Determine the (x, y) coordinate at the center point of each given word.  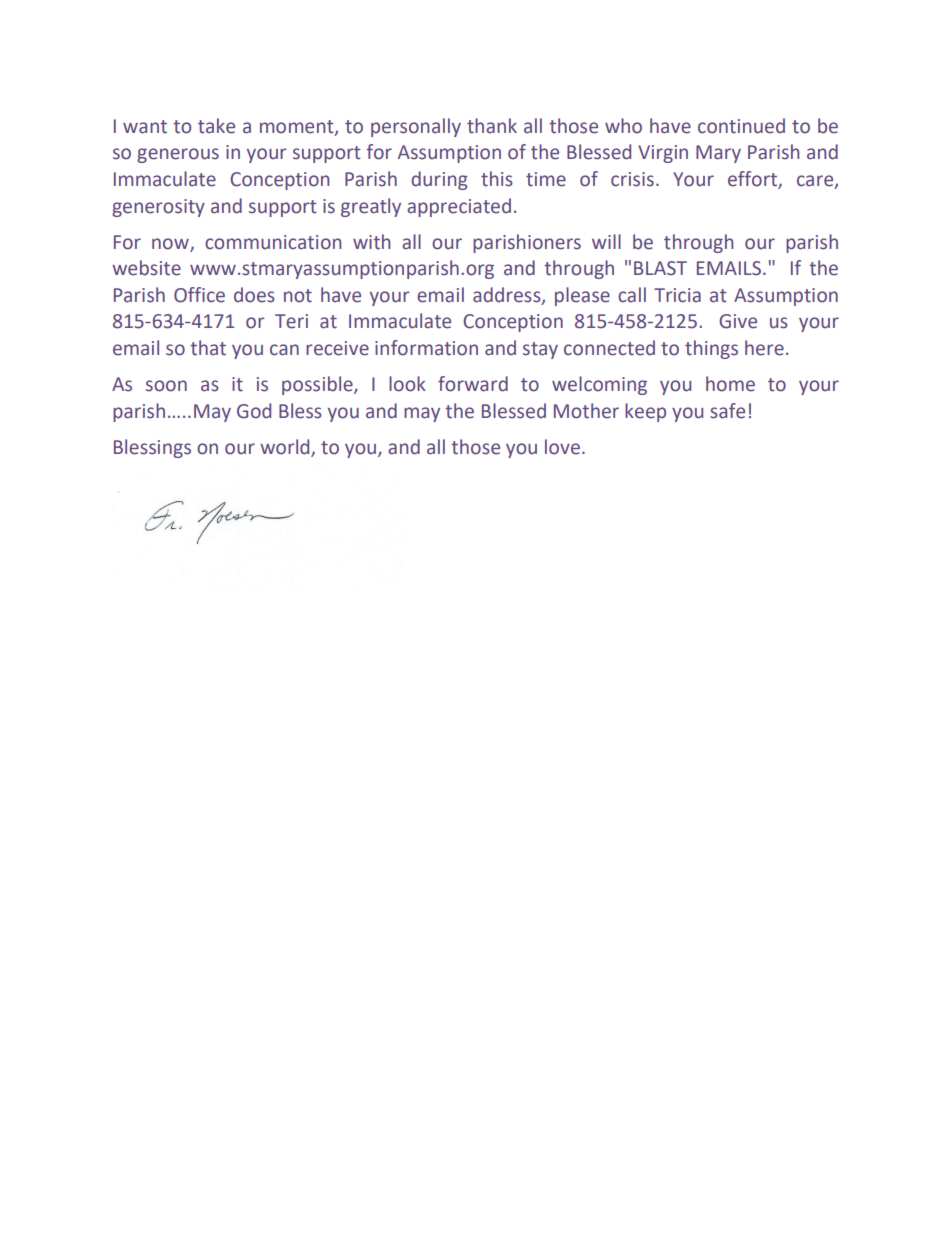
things (711, 349)
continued (741, 126)
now (170, 244)
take (216, 126)
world (284, 447)
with (371, 242)
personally (416, 127)
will (606, 241)
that (208, 348)
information (426, 348)
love (562, 447)
